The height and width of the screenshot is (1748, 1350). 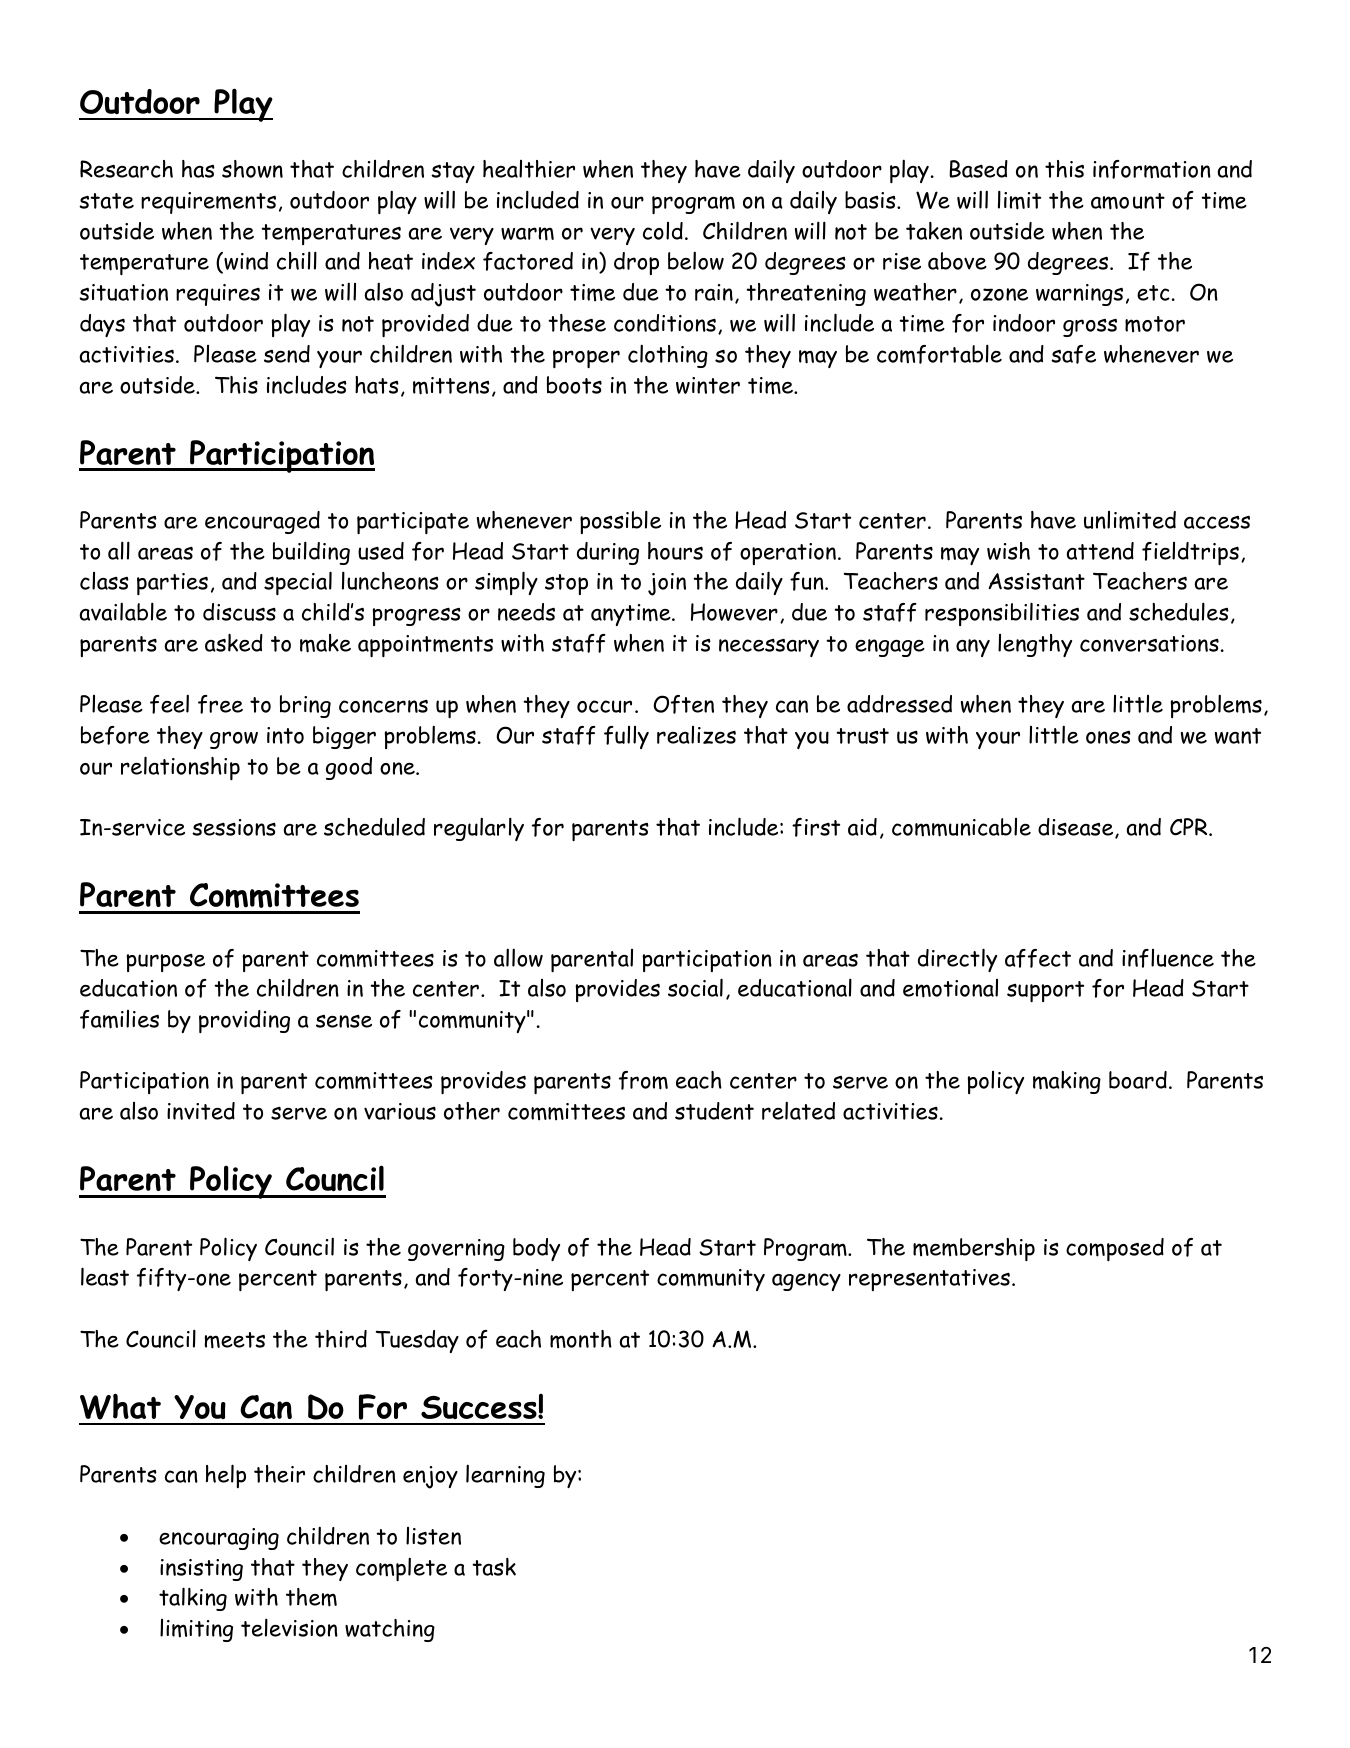 What do you see at coordinates (1038, 958) in the screenshot?
I see `affect` at bounding box center [1038, 958].
